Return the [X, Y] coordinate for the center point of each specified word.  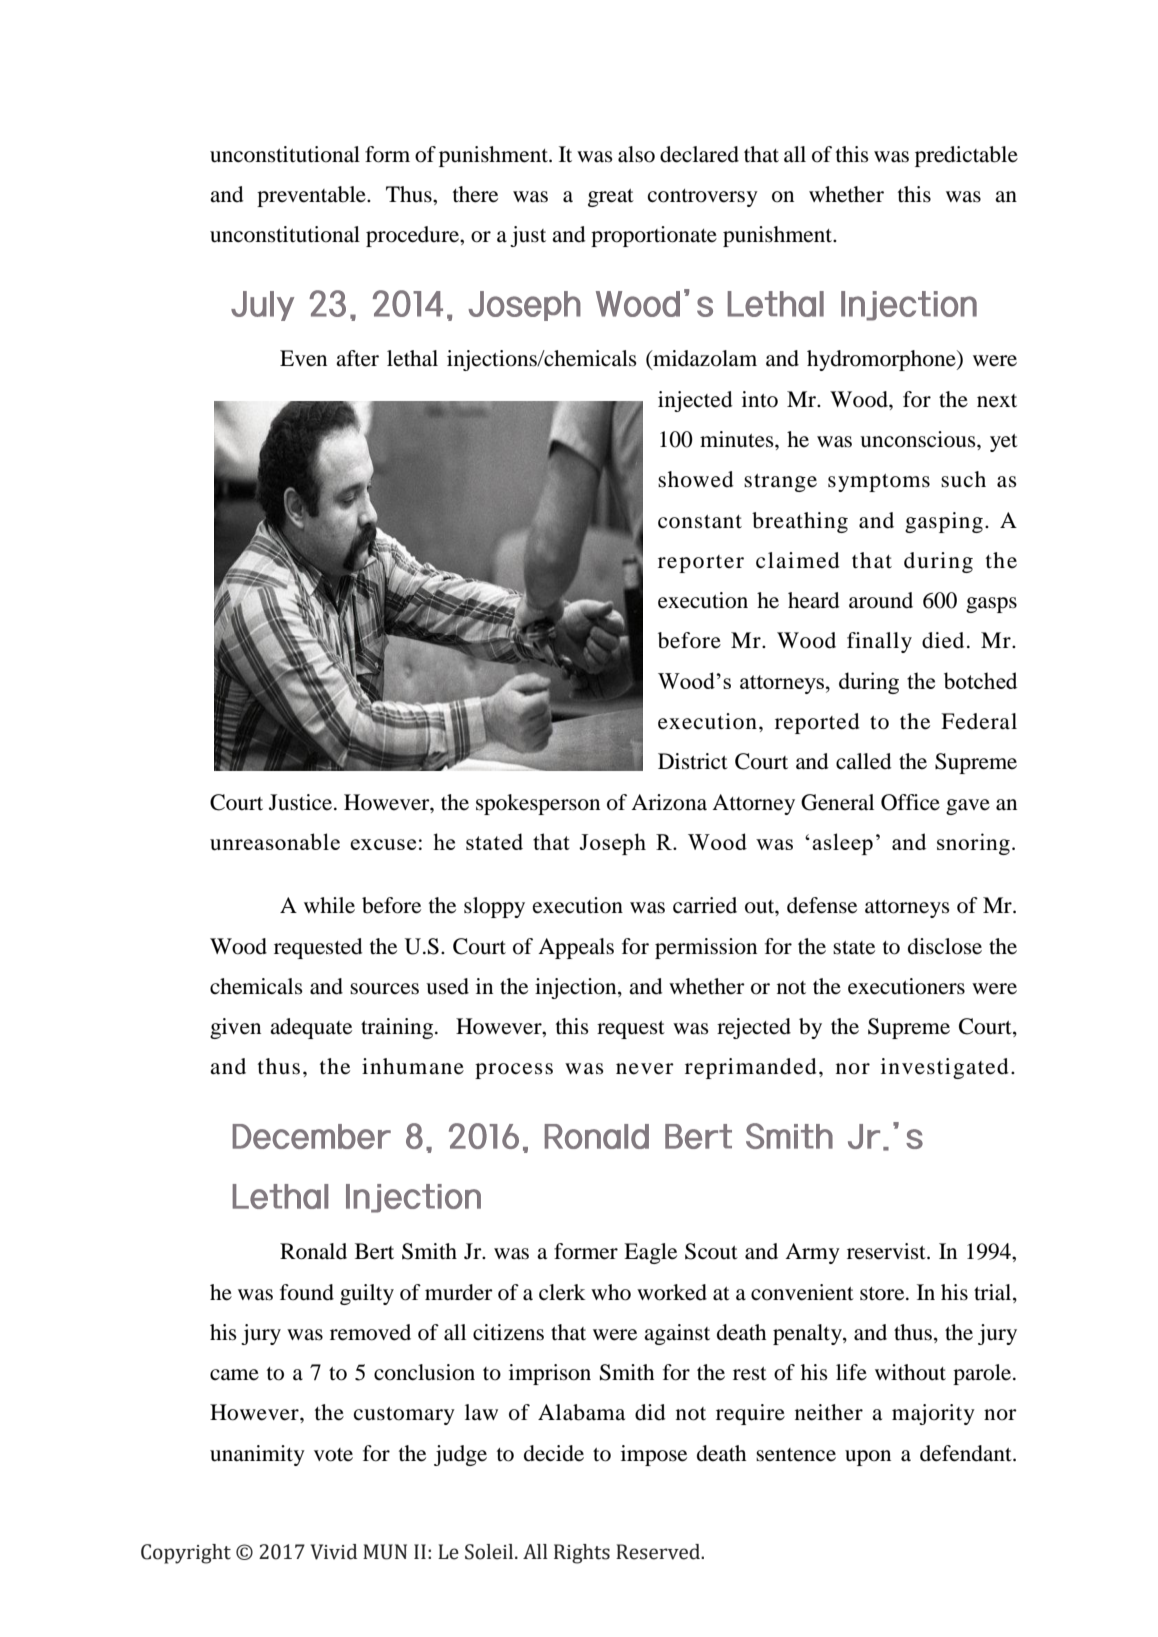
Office [910, 802]
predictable [966, 156]
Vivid [334, 1552]
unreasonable [275, 842]
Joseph [612, 844]
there [475, 194]
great [611, 198]
